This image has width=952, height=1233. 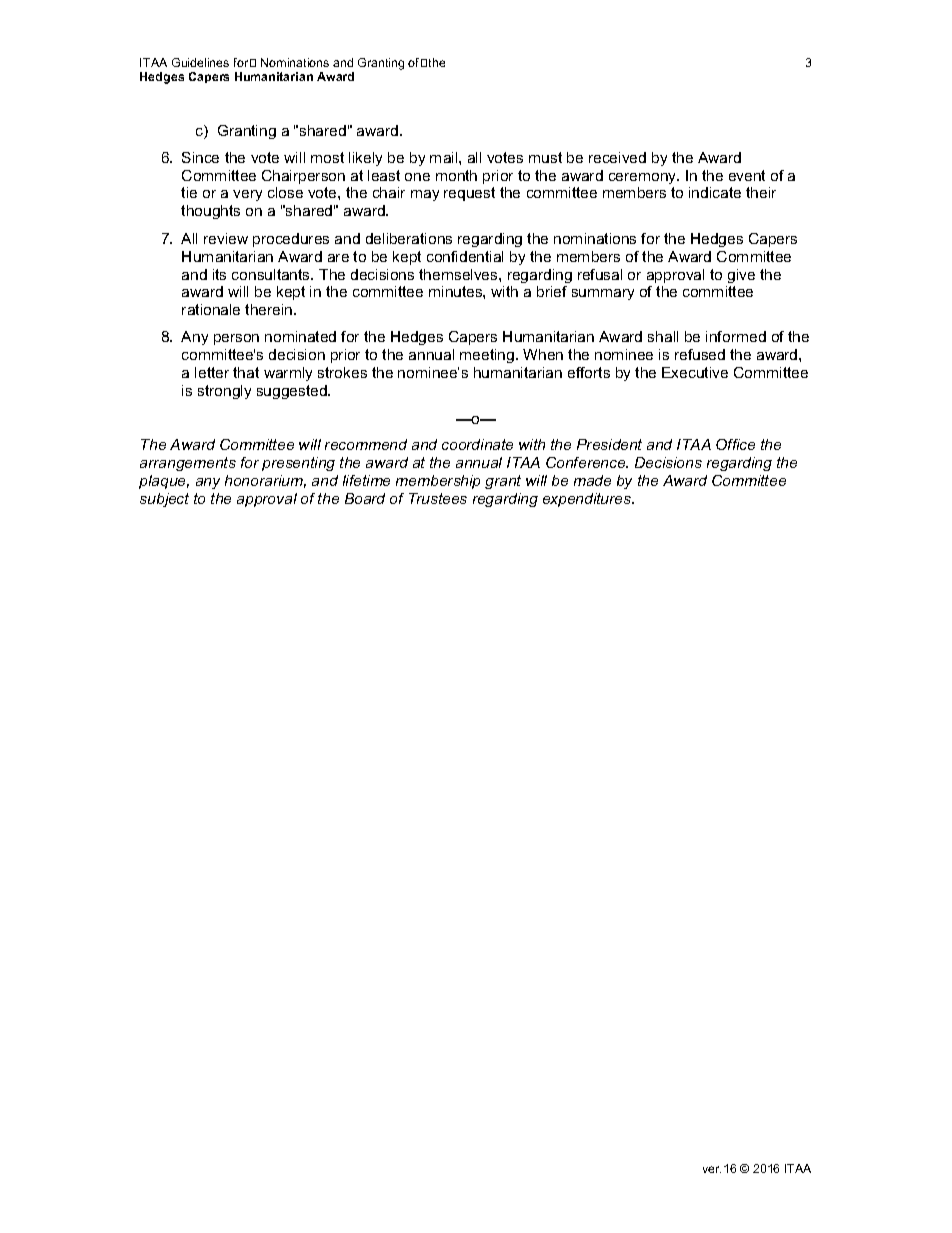 I want to click on mail, so click(x=445, y=157).
